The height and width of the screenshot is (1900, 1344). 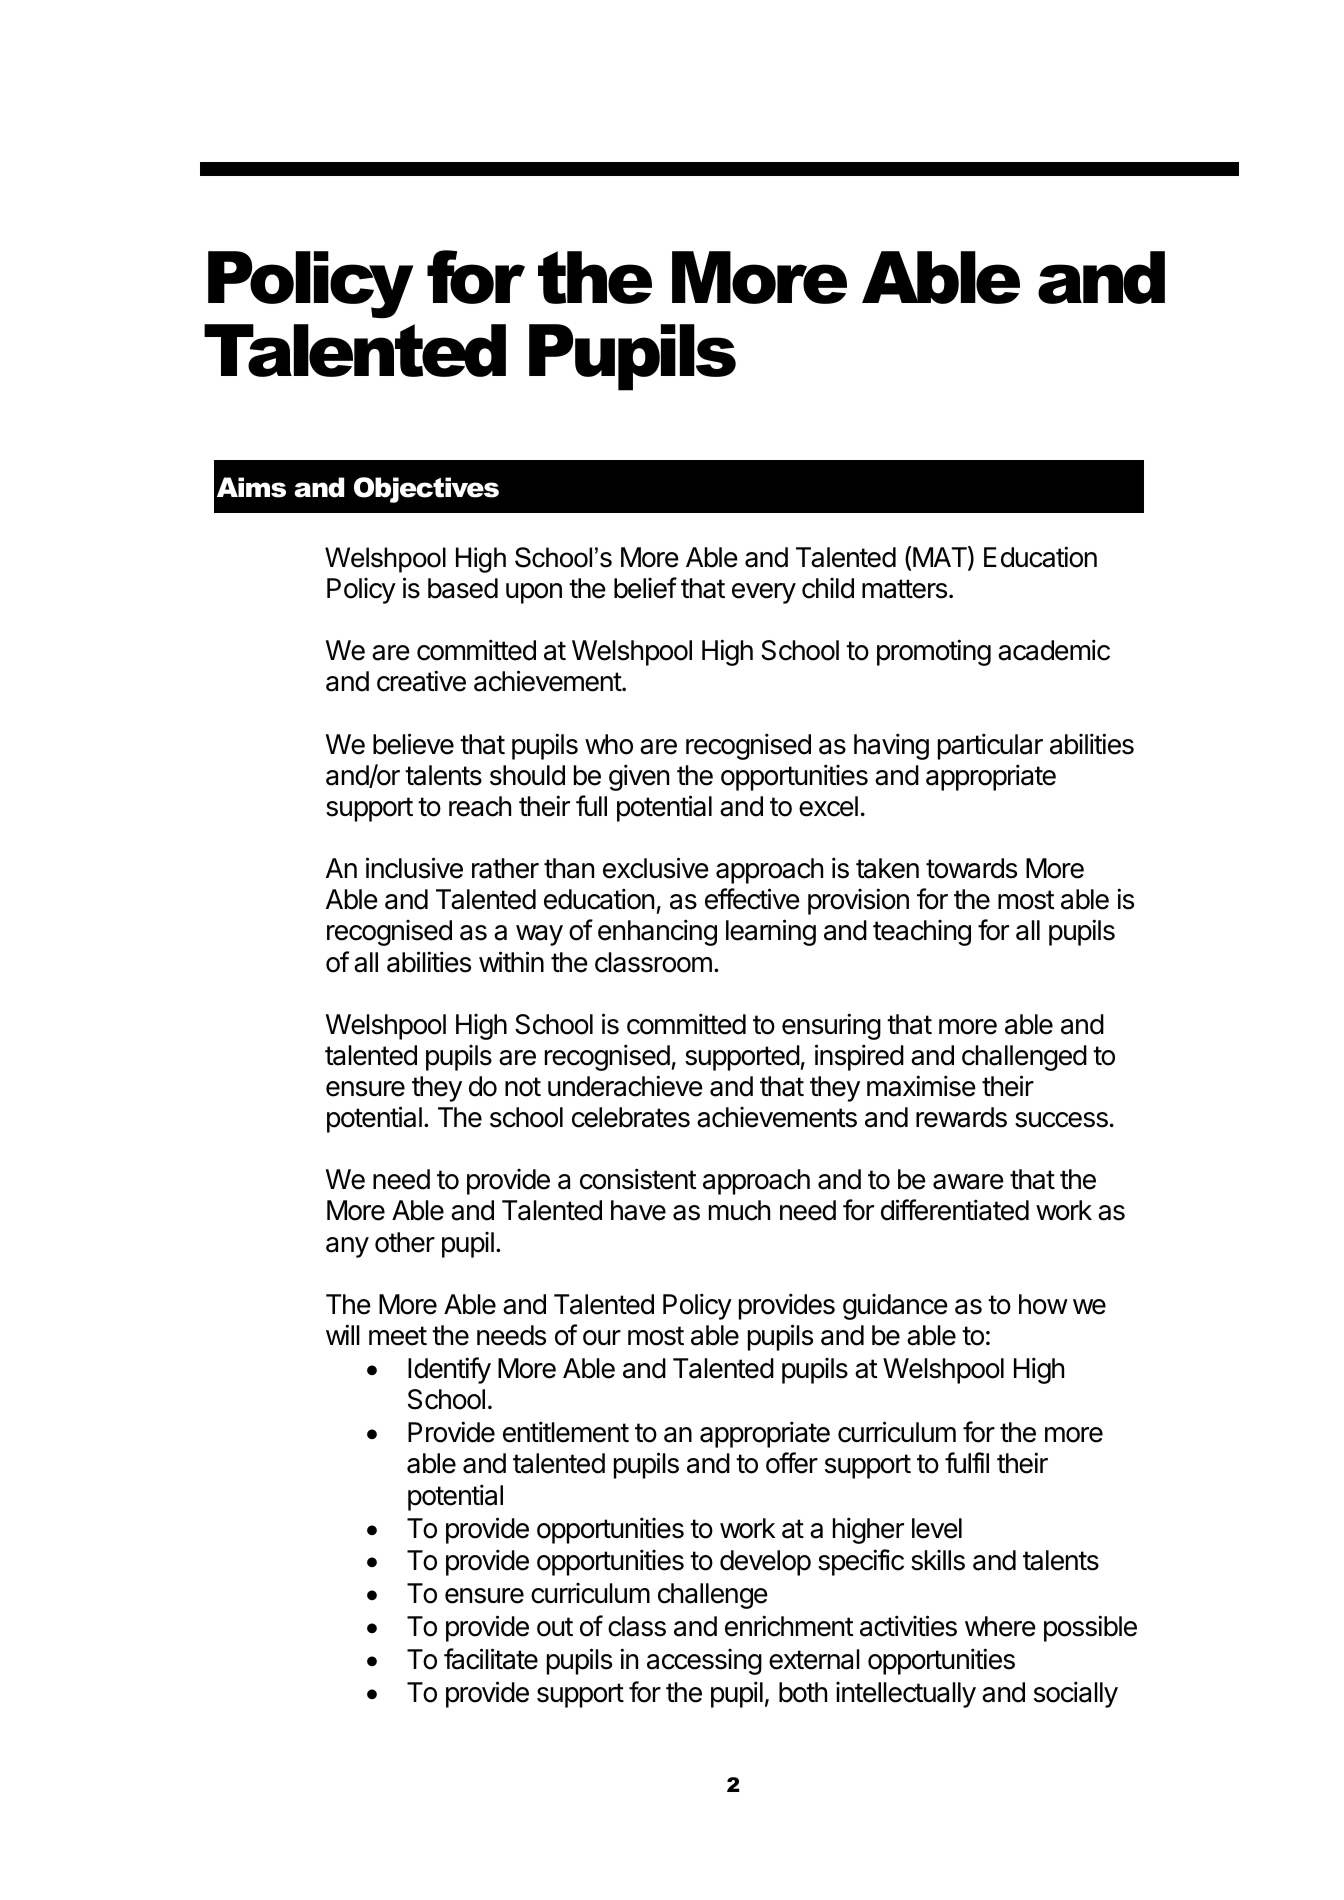 What do you see at coordinates (645, 588) in the screenshot?
I see `belief` at bounding box center [645, 588].
